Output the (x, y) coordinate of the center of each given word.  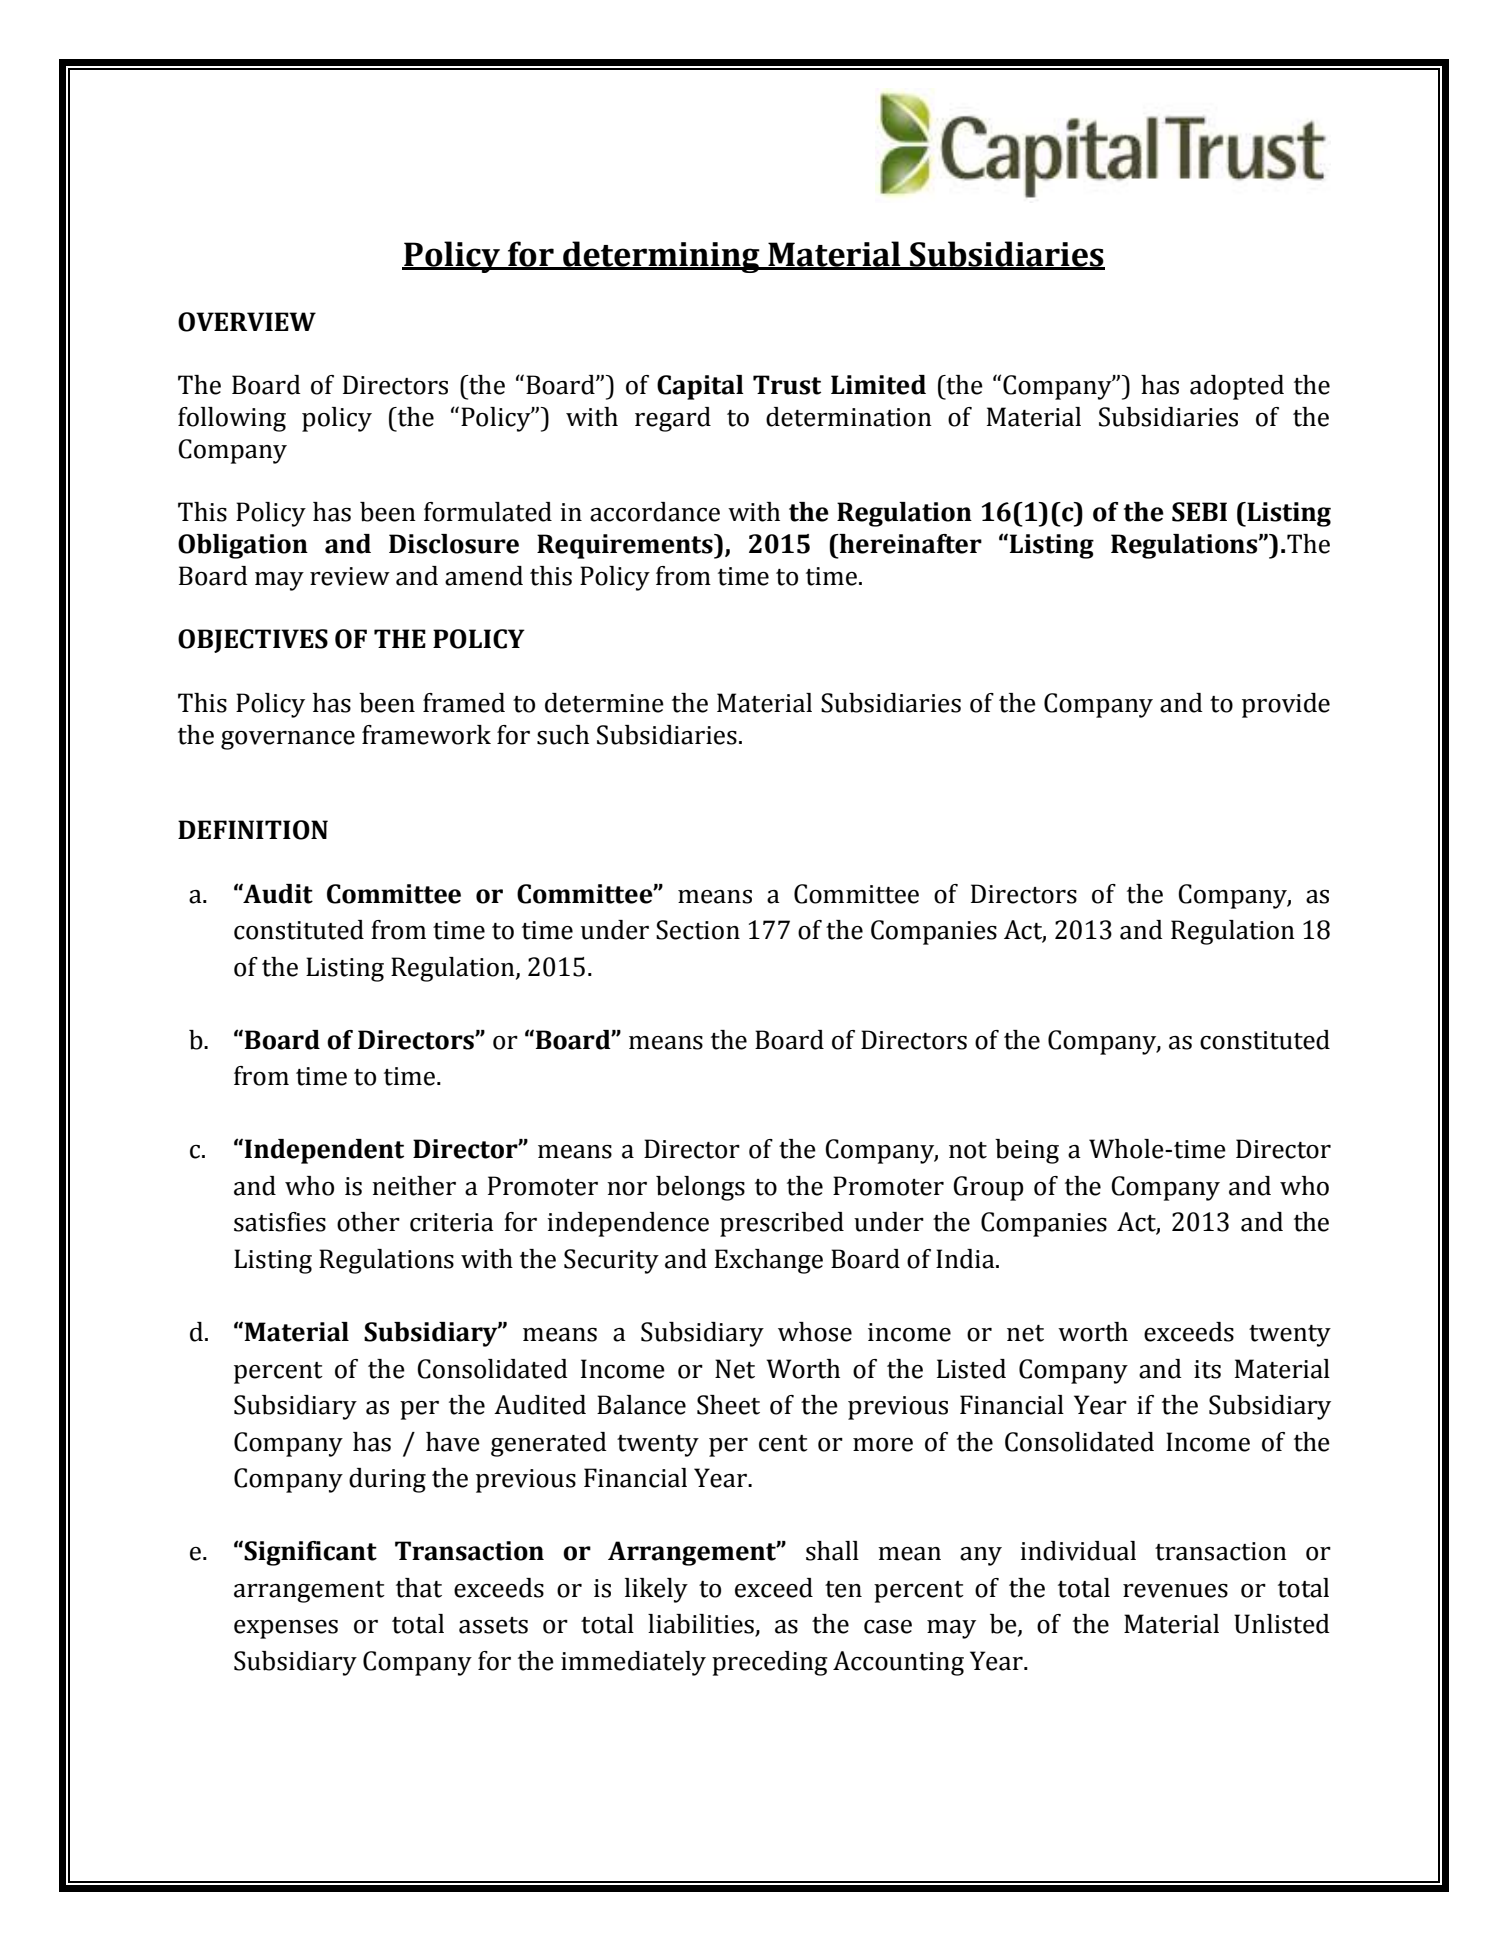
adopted (1237, 387)
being (1027, 1151)
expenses (286, 1629)
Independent (324, 1151)
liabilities (702, 1625)
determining (661, 257)
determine (604, 703)
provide (1286, 705)
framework (426, 735)
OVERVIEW (247, 322)
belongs (700, 1188)
